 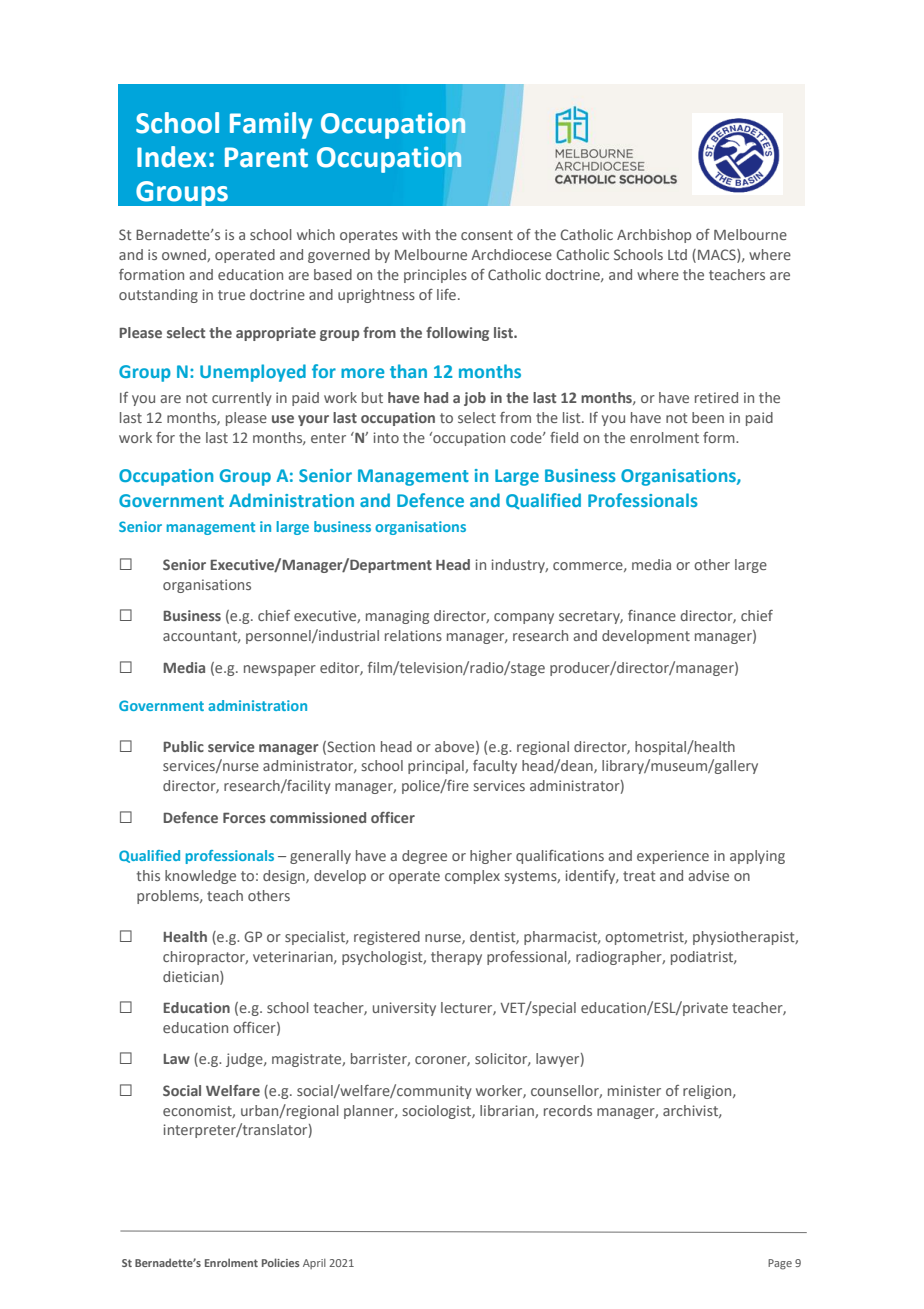 I want to click on been, so click(x=708, y=417).
